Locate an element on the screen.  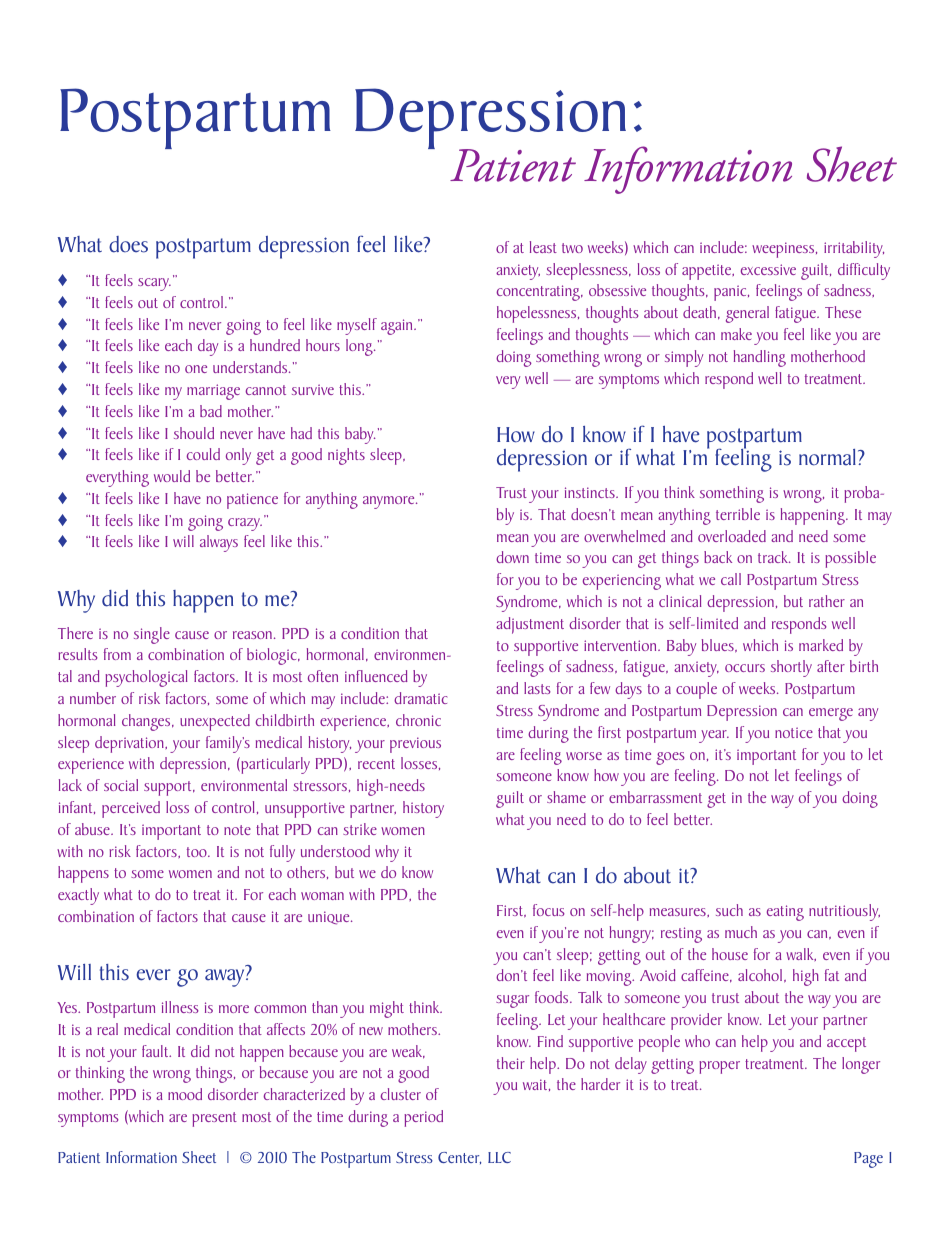
focus is located at coordinates (549, 910).
